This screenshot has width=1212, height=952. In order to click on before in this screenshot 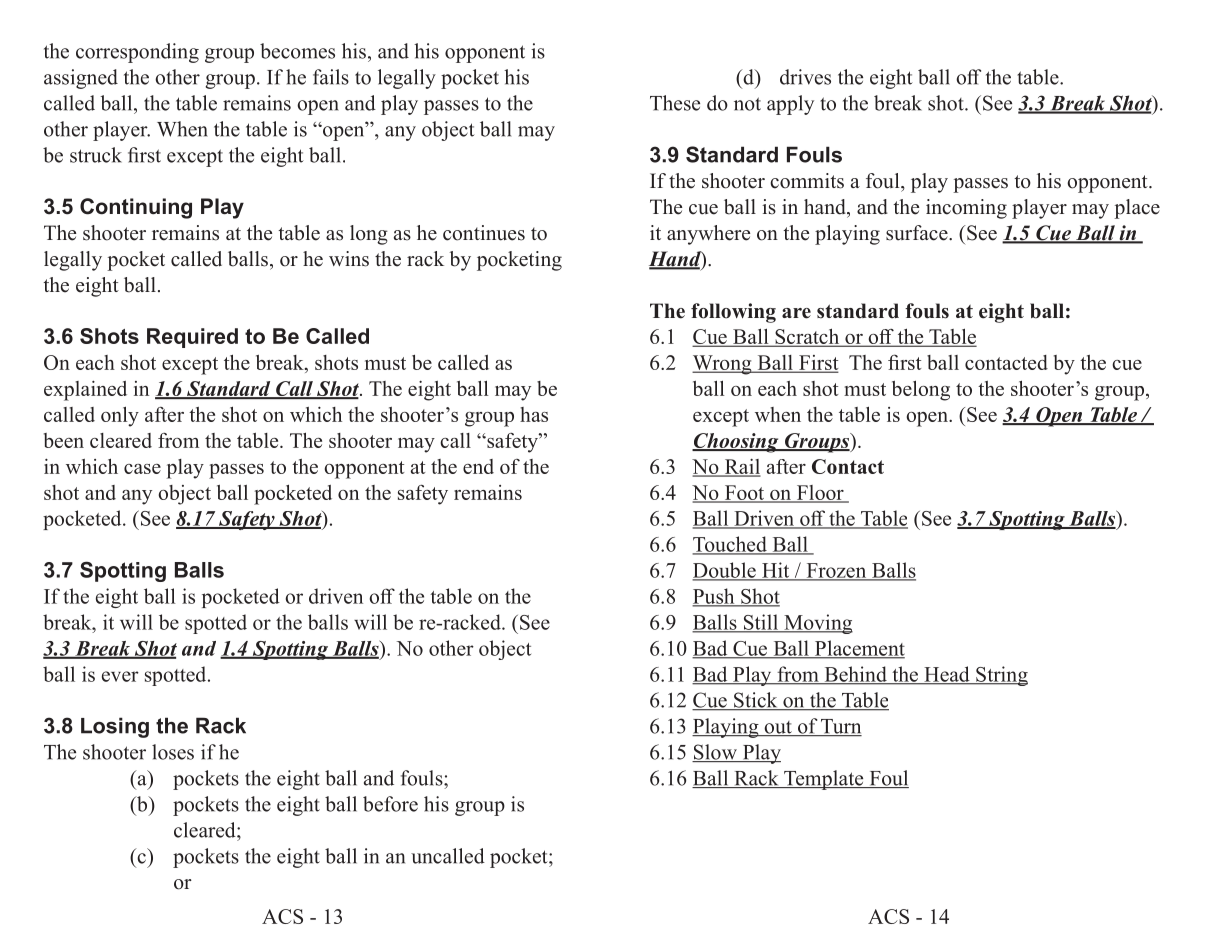, I will do `click(390, 804)`.
